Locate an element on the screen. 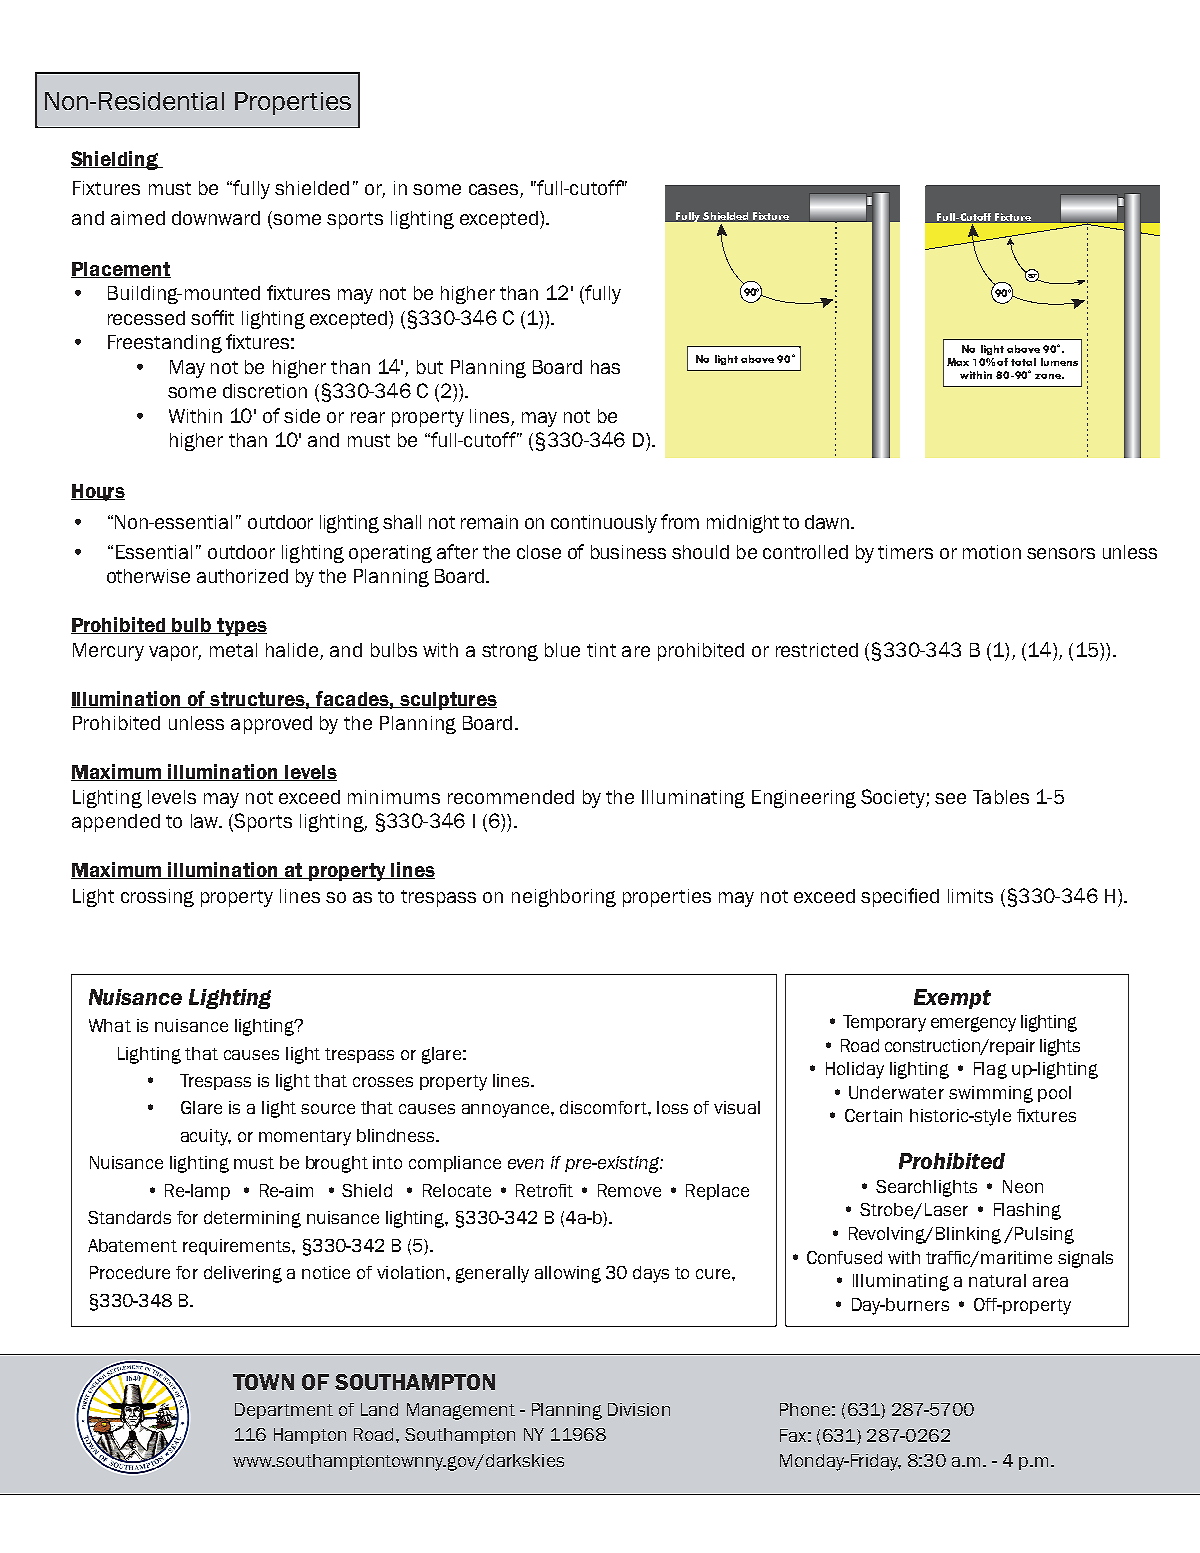 This screenshot has height=1553, width=1200. motion is located at coordinates (992, 552).
